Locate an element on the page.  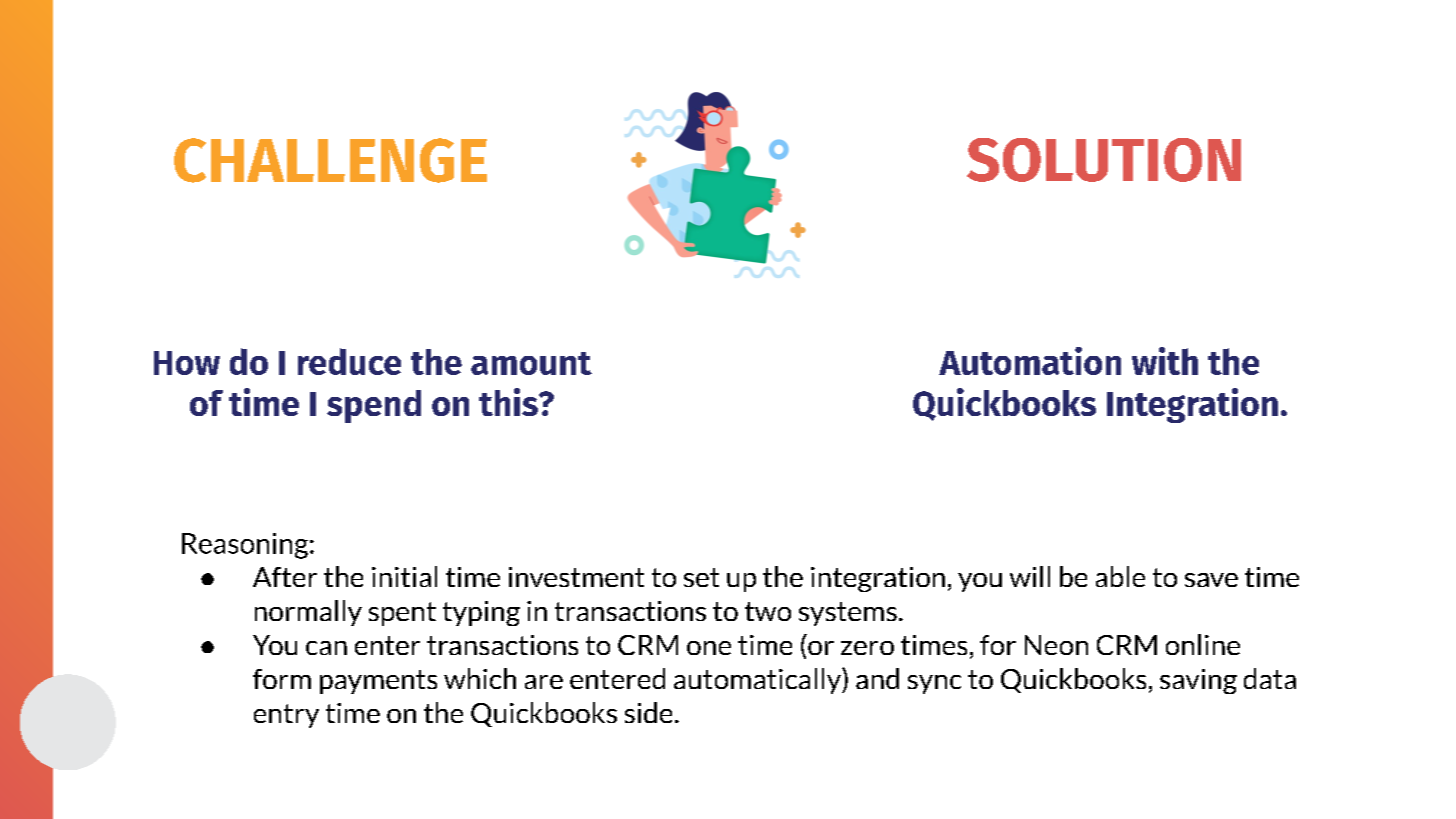
this is located at coordinates (509, 402).
